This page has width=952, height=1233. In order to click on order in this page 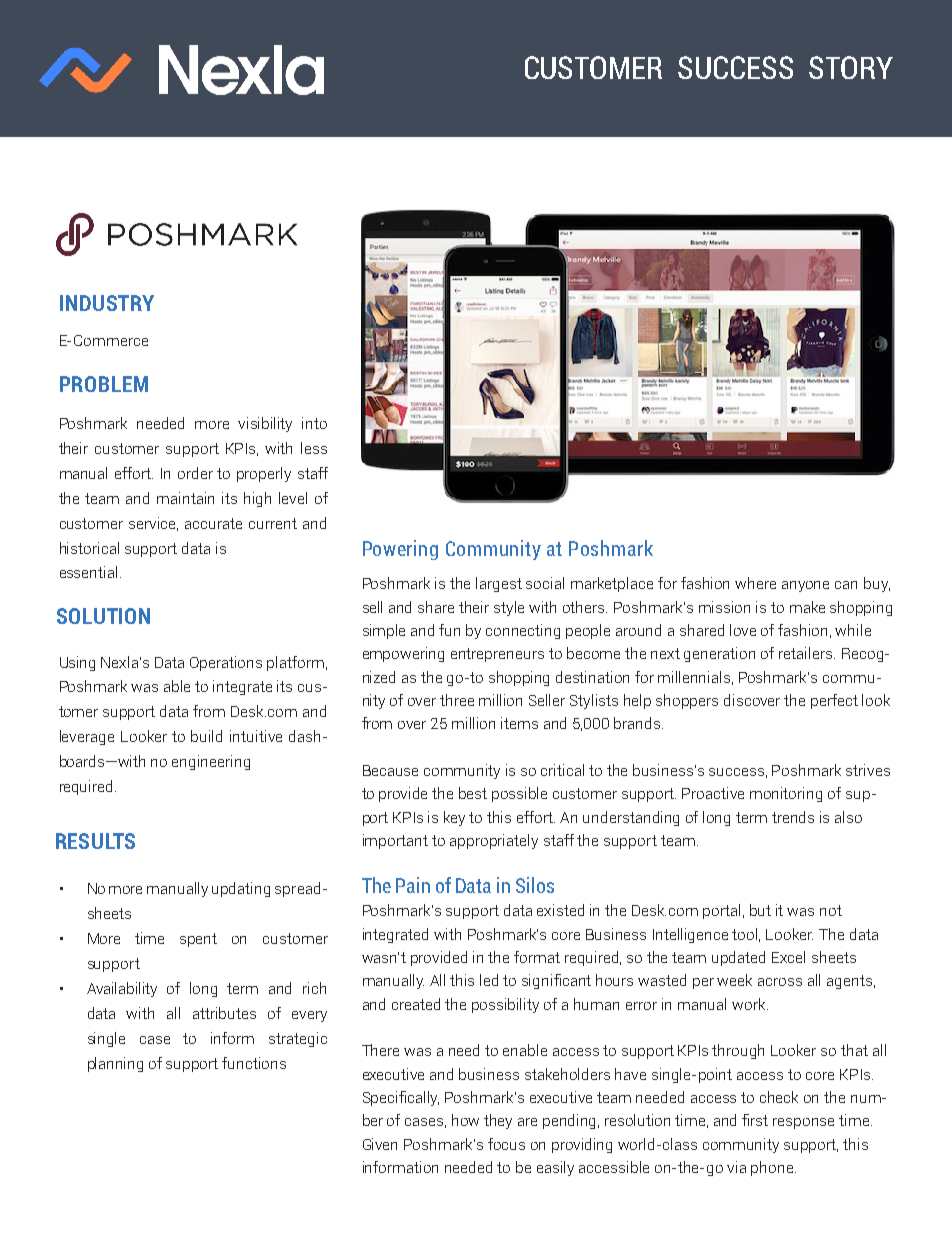, I will do `click(195, 473)`.
